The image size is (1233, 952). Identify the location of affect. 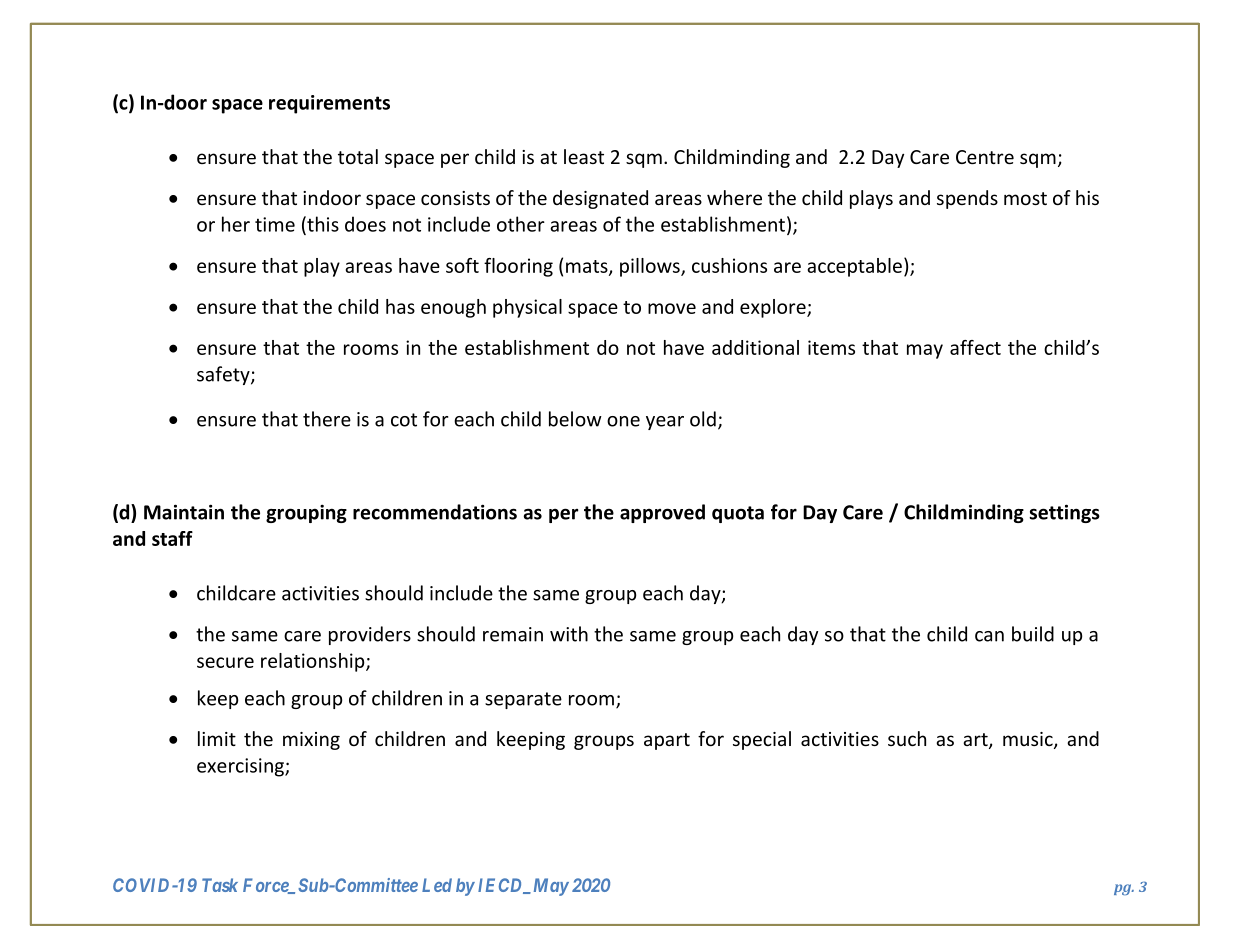
(975, 347).
